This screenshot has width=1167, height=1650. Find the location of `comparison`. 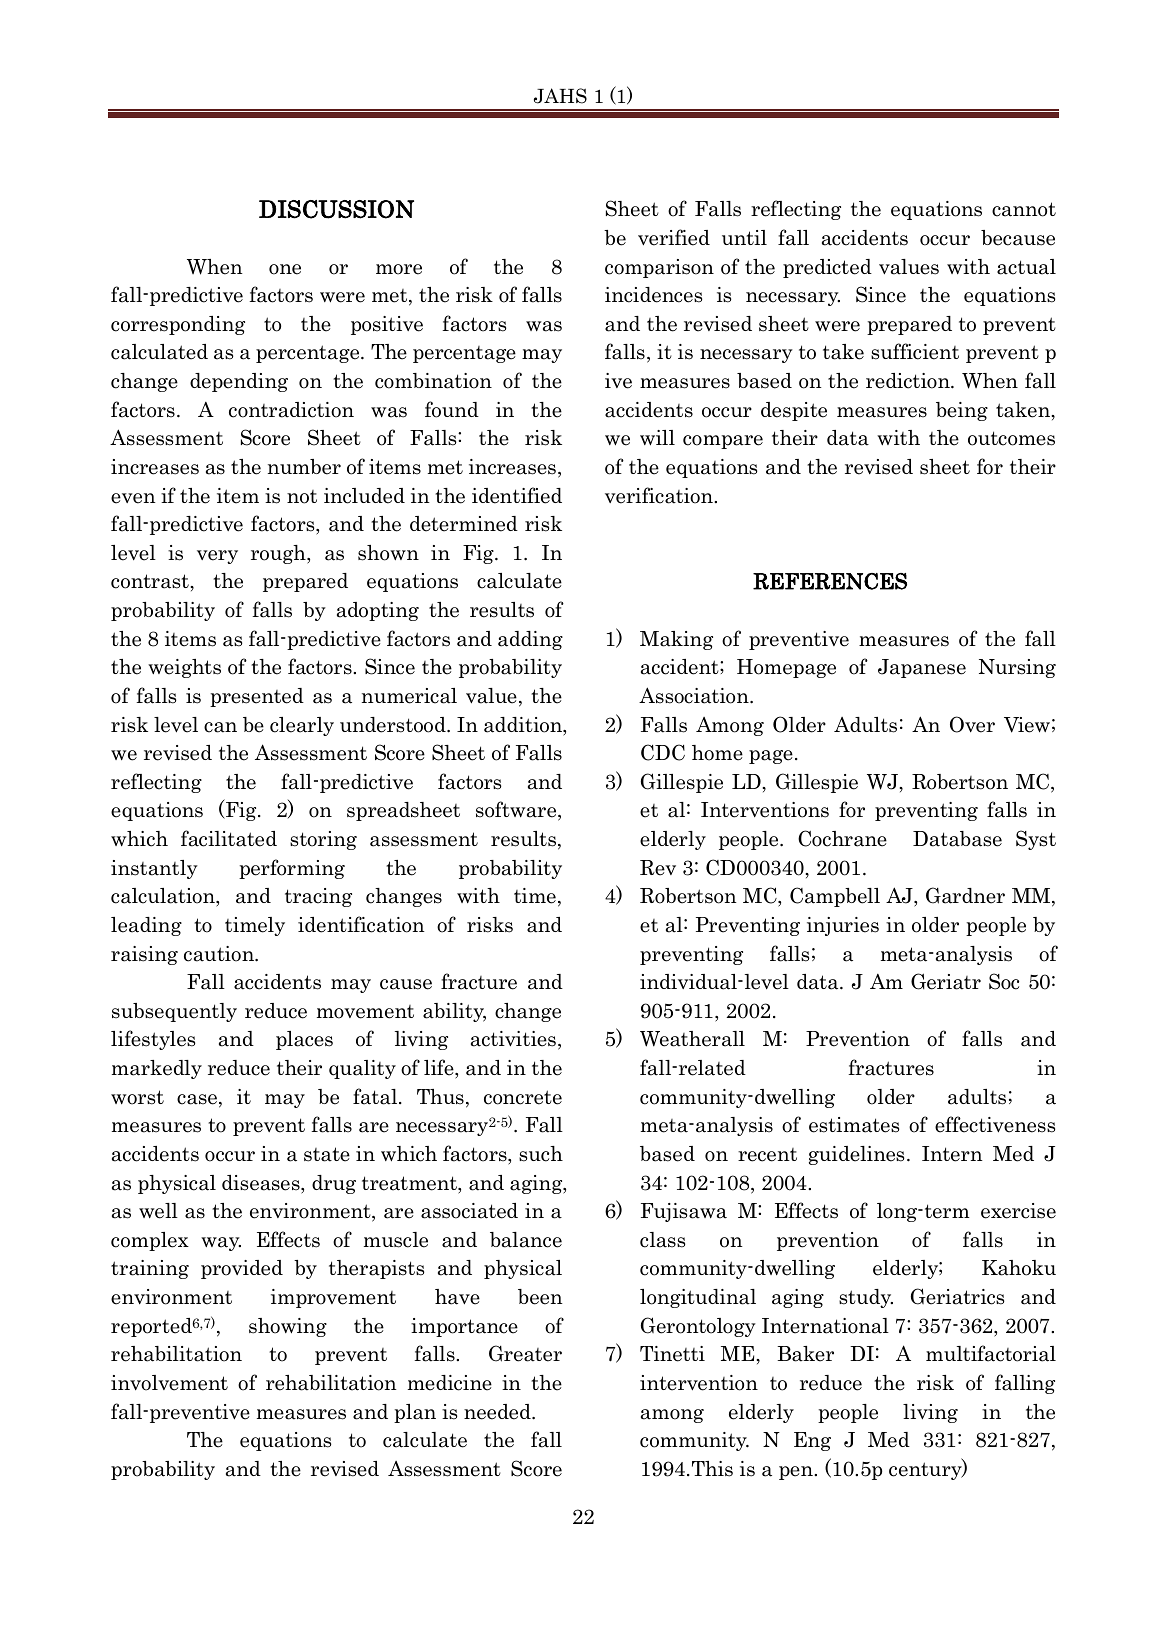

comparison is located at coordinates (659, 268).
